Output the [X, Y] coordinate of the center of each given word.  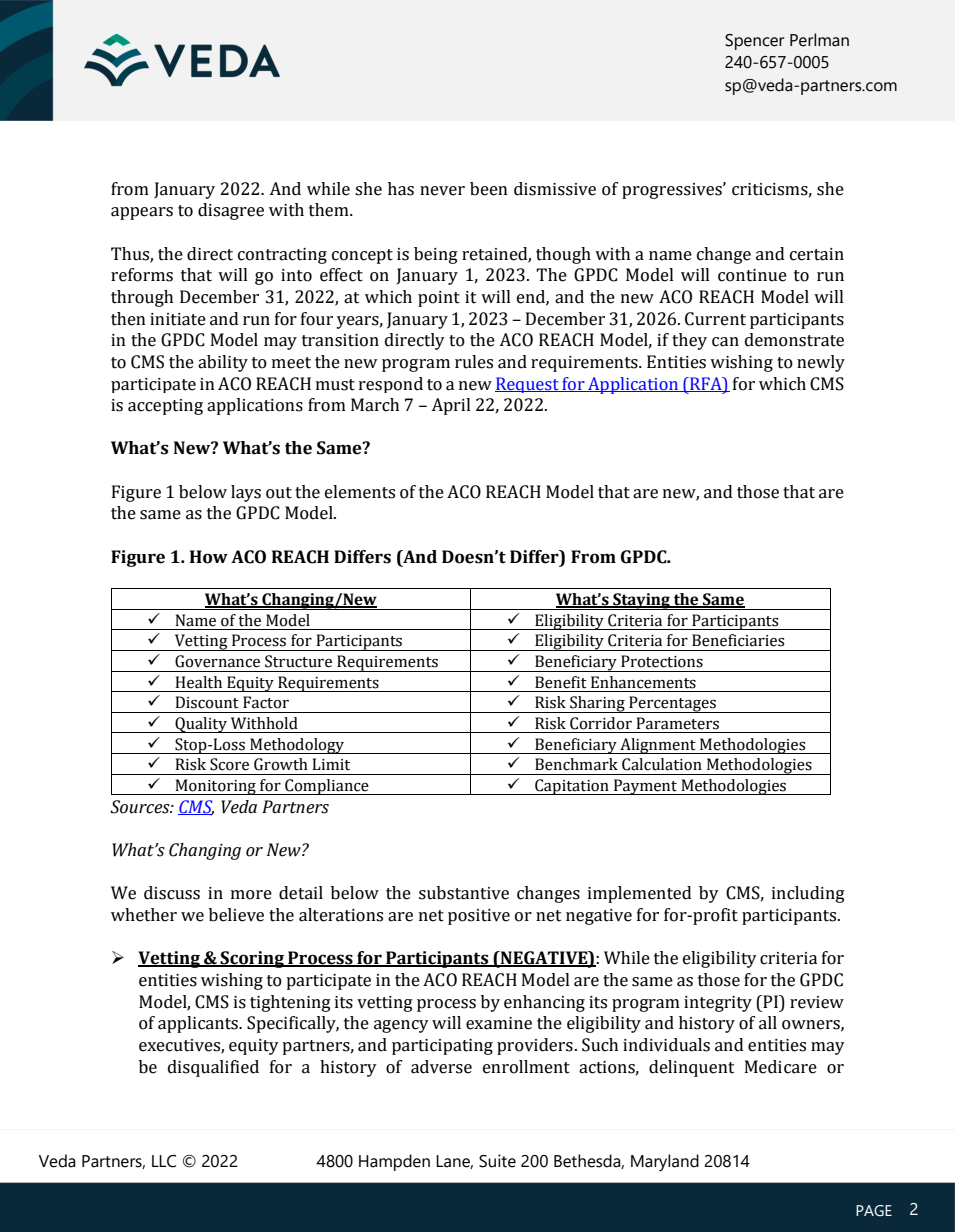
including [808, 894]
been [489, 189]
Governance [217, 661]
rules [474, 362]
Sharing [597, 704]
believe [236, 915]
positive [479, 917]
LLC [164, 1161]
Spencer [754, 42]
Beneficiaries [738, 640]
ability [223, 363]
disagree [231, 211]
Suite [497, 1161]
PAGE [874, 1210]
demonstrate [794, 340]
